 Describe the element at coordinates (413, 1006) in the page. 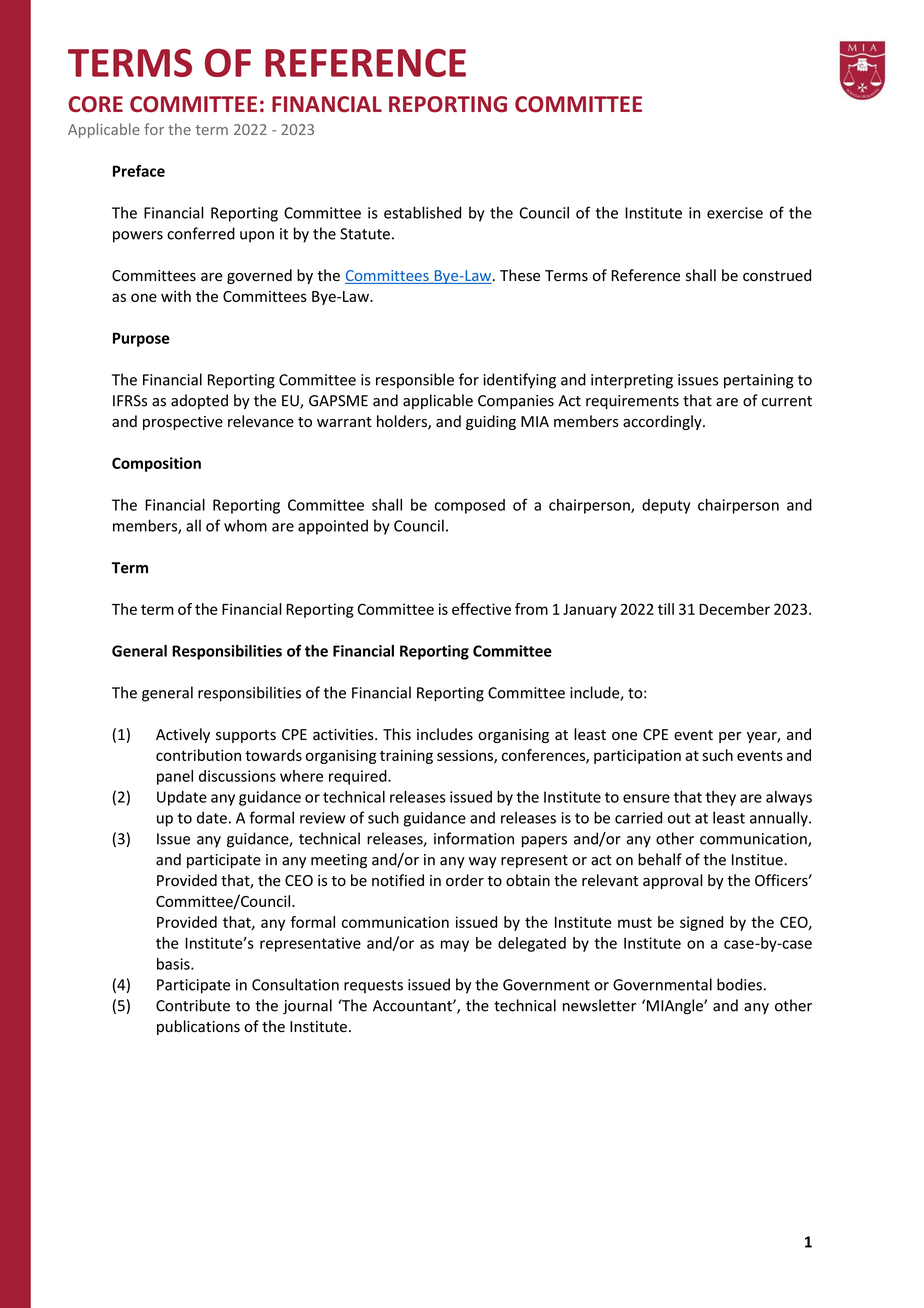

I see `Accountant` at that location.
